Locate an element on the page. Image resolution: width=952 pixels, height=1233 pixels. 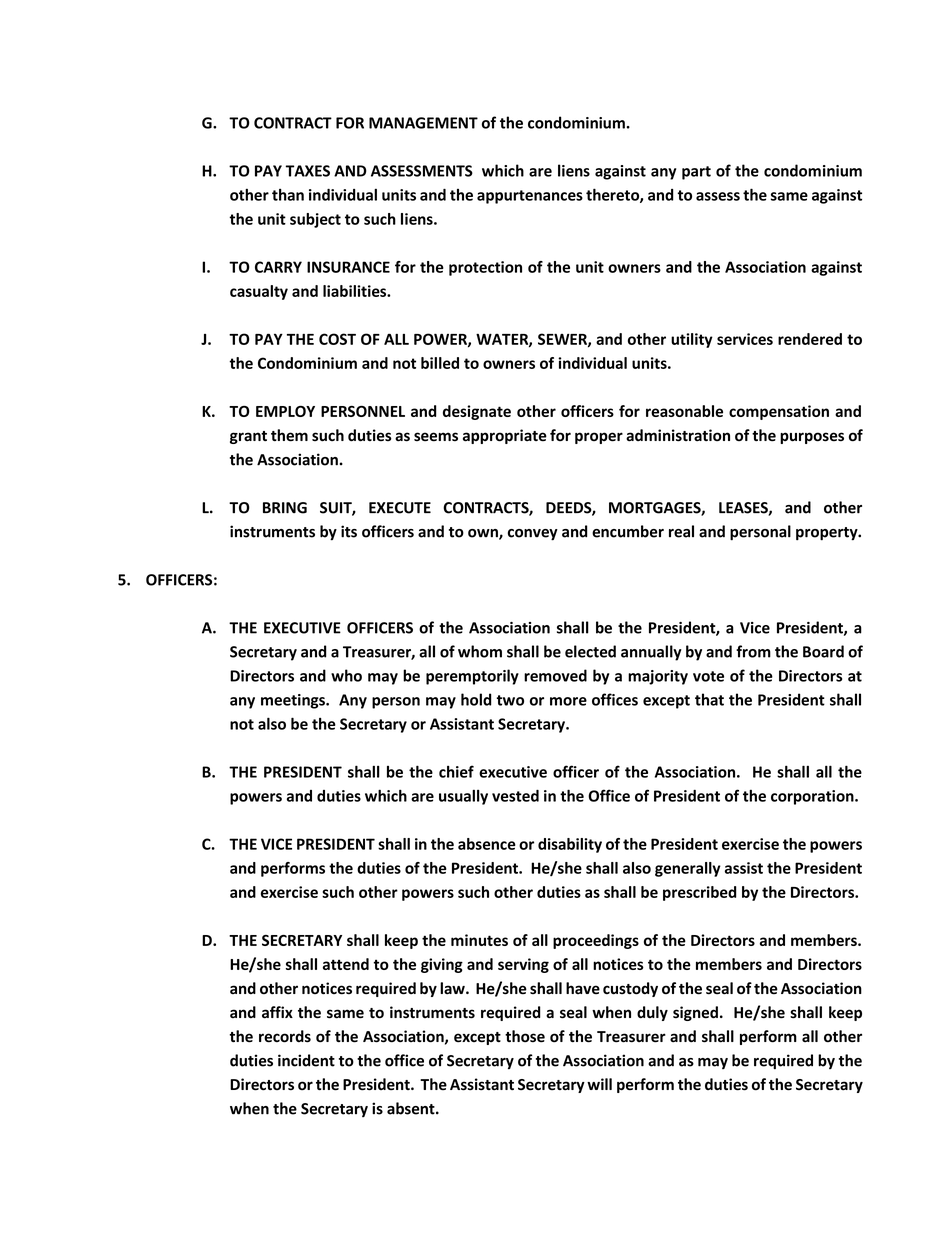
TAXES is located at coordinates (308, 171).
